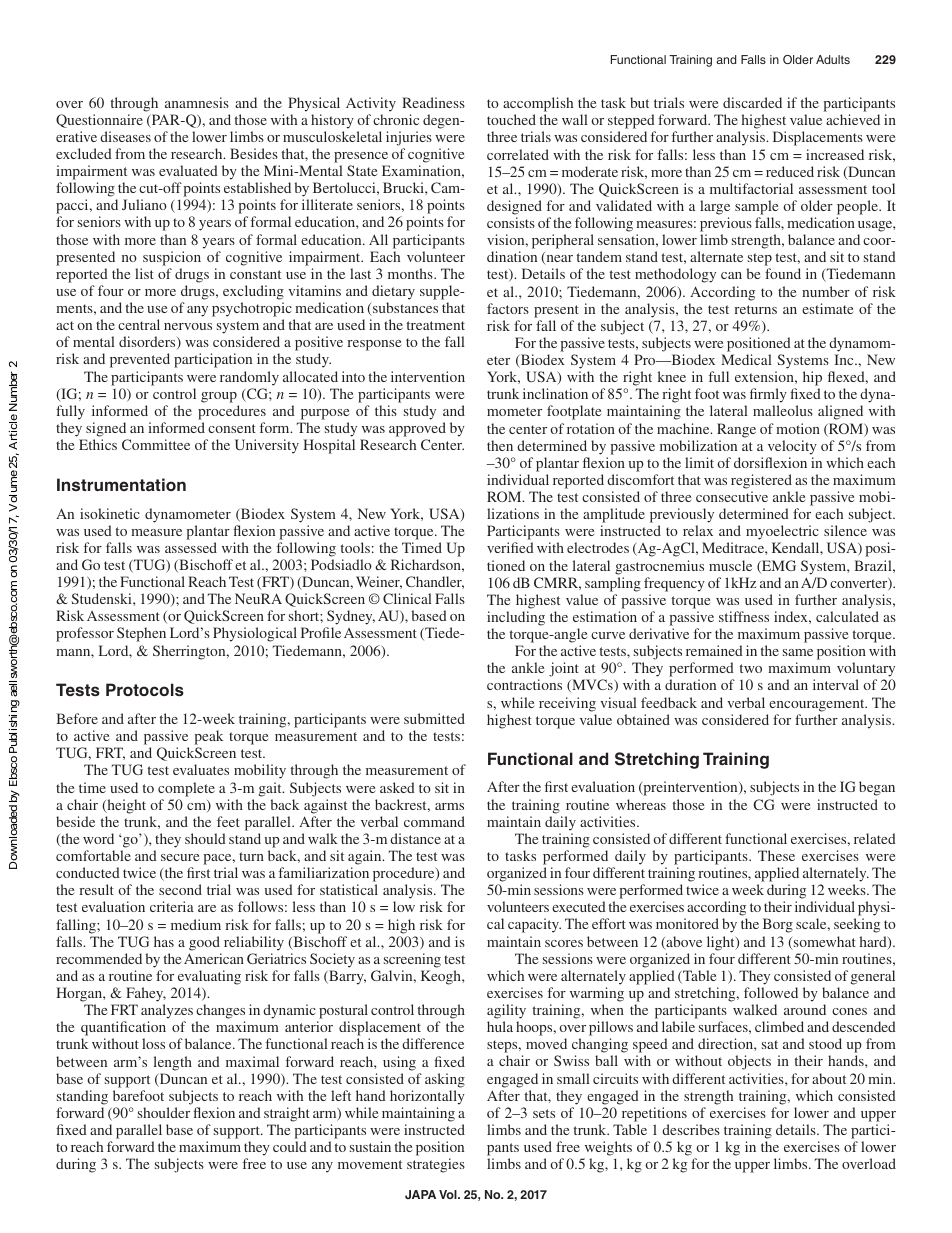  Describe the element at coordinates (790, 171) in the document. I see `reduced` at that location.
